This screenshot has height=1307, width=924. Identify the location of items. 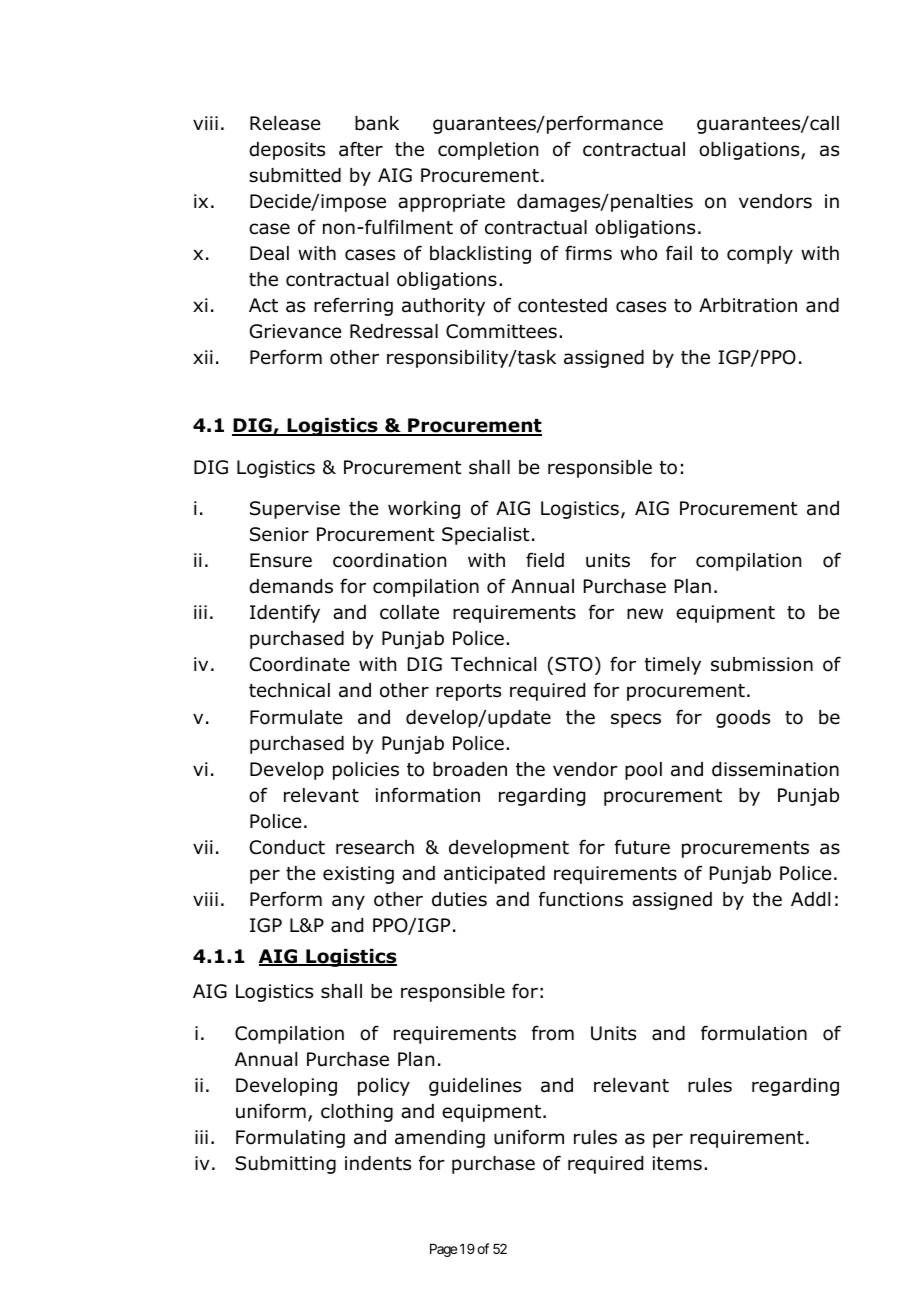
(677, 1163).
